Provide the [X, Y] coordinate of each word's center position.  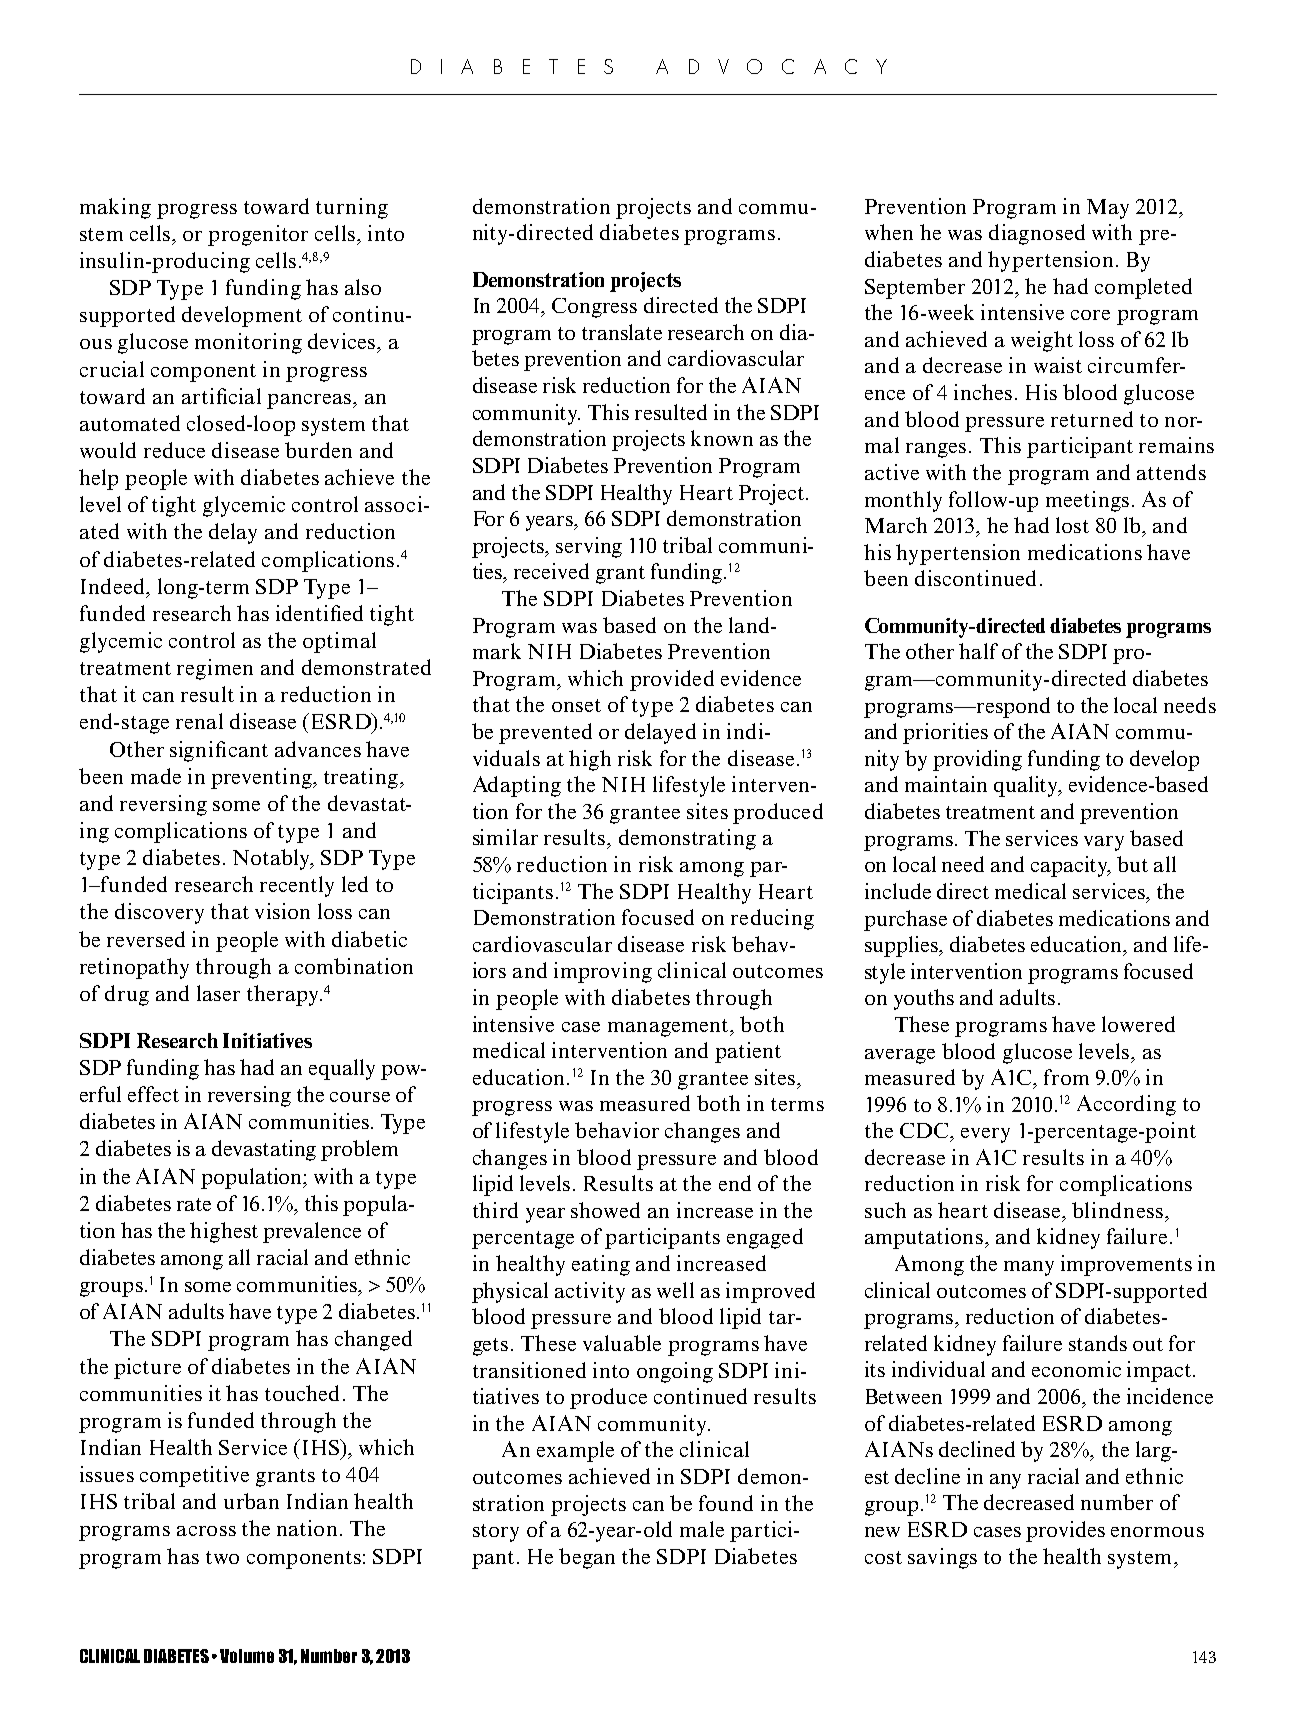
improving [603, 972]
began [587, 1558]
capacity [1071, 866]
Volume [247, 1656]
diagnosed [1037, 234]
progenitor [258, 235]
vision [282, 911]
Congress [594, 308]
